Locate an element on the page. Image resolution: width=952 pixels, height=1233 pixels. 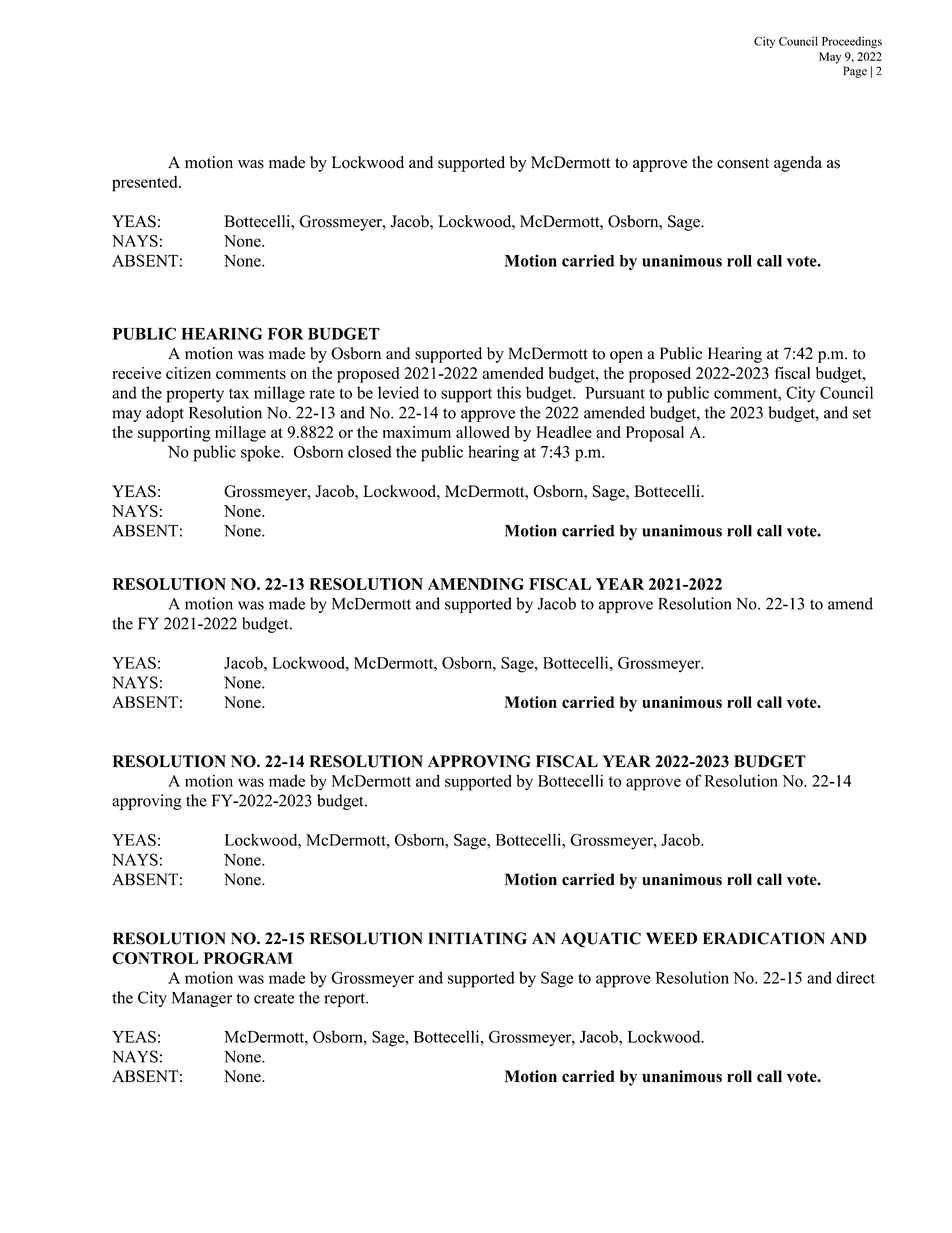
this is located at coordinates (509, 392).
